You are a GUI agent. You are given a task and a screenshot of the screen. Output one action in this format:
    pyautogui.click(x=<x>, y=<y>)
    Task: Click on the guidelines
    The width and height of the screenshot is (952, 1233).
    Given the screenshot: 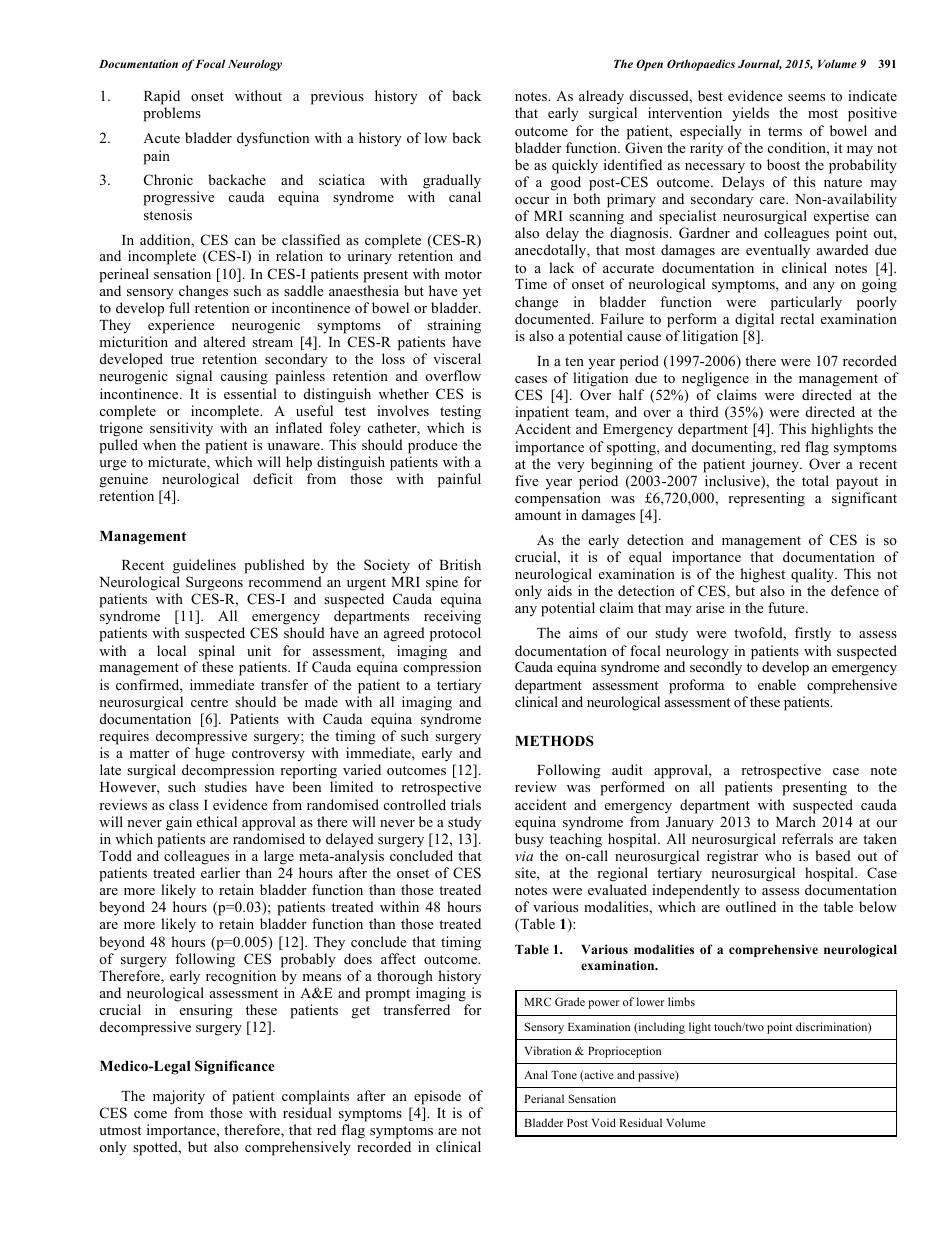 What is the action you would take?
    pyautogui.click(x=204, y=566)
